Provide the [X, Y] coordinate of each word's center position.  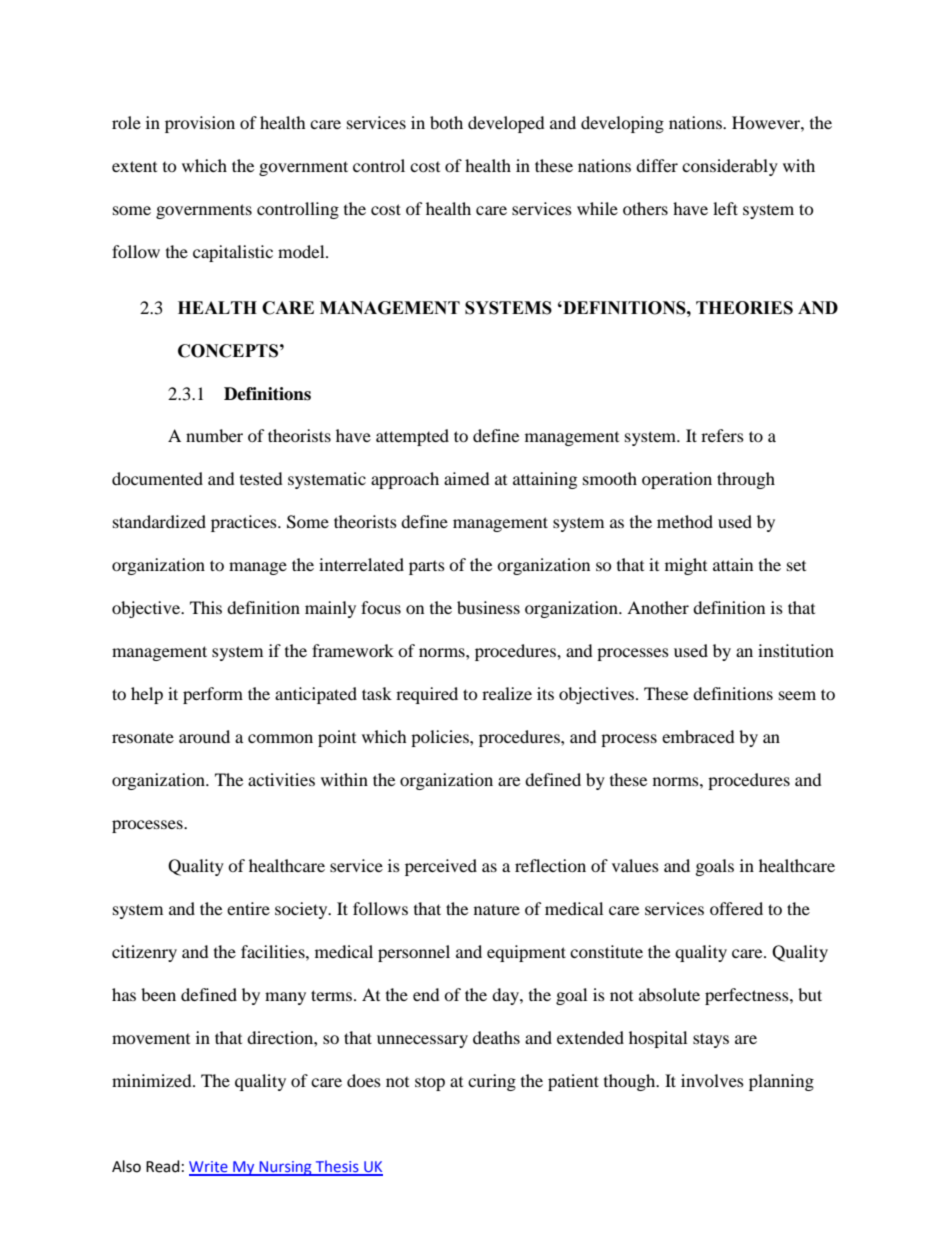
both [446, 122]
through [746, 480]
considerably [730, 167]
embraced [698, 736]
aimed [467, 478]
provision [200, 124]
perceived [441, 867]
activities [281, 779]
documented [157, 478]
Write [209, 1168]
